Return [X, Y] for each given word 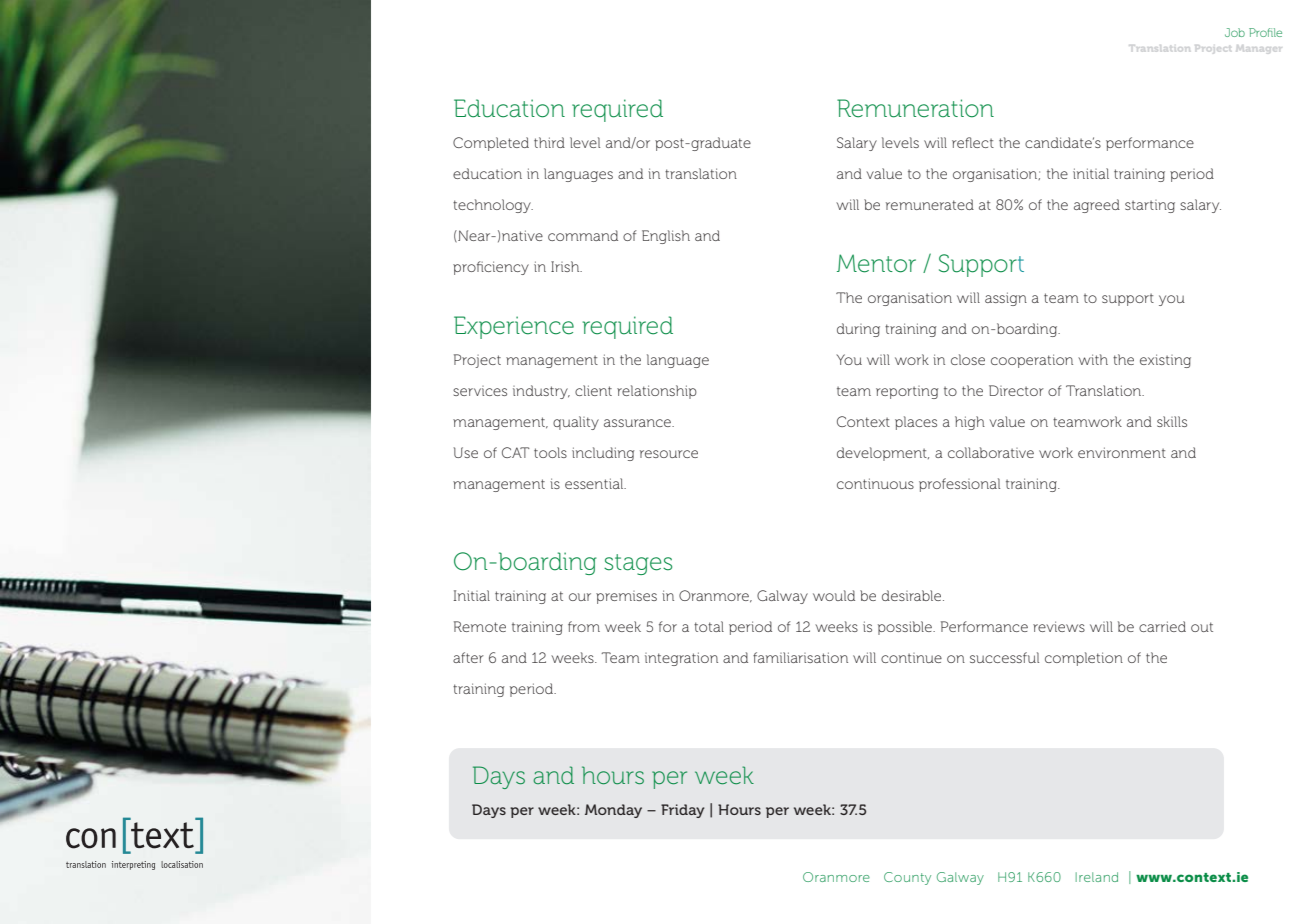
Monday [613, 811]
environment [1122, 452]
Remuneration [915, 108]
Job [1235, 32]
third [549, 142]
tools [550, 452]
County [907, 878]
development [883, 454]
